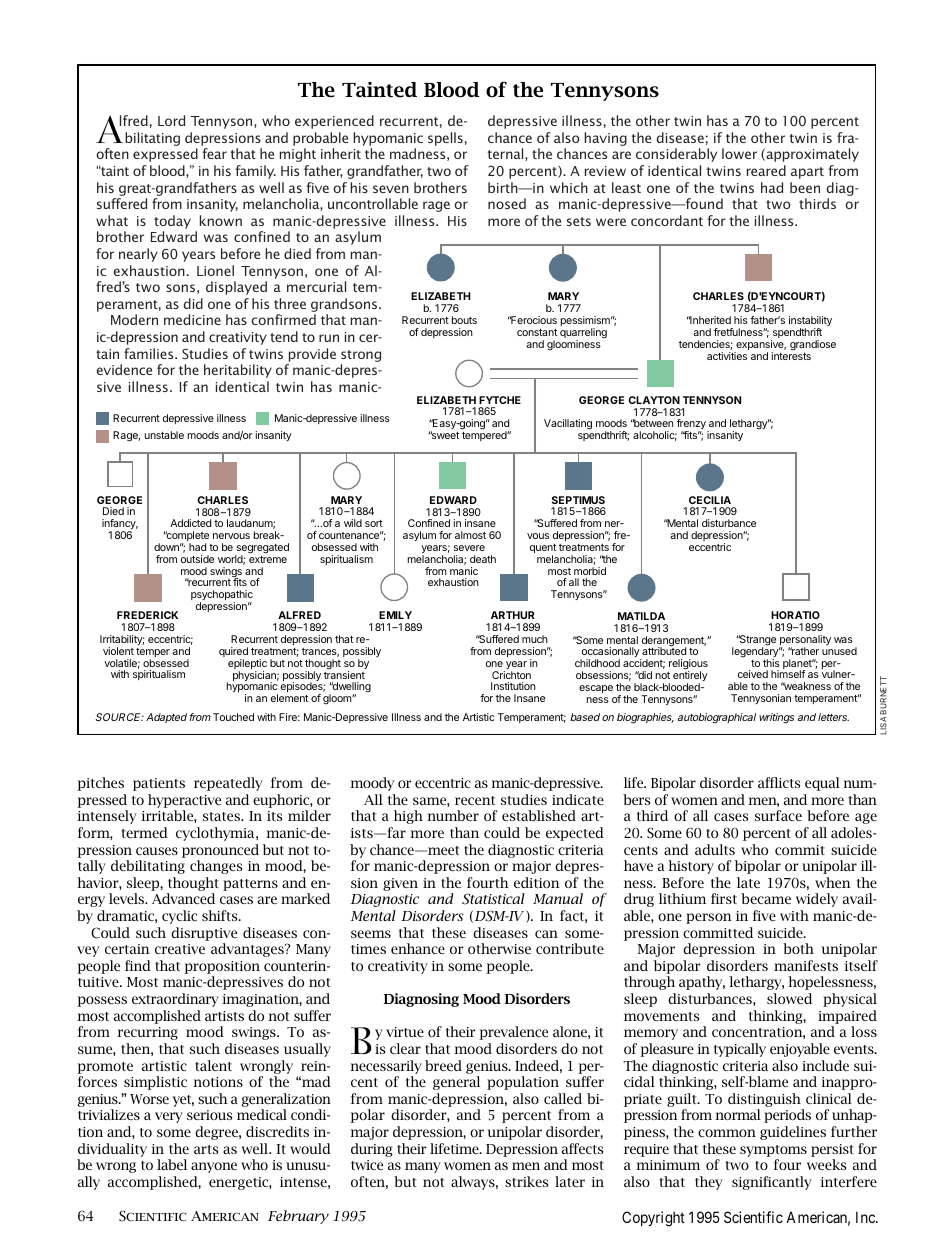  Describe the element at coordinates (511, 675) in the screenshot. I see `Crichton` at that location.
